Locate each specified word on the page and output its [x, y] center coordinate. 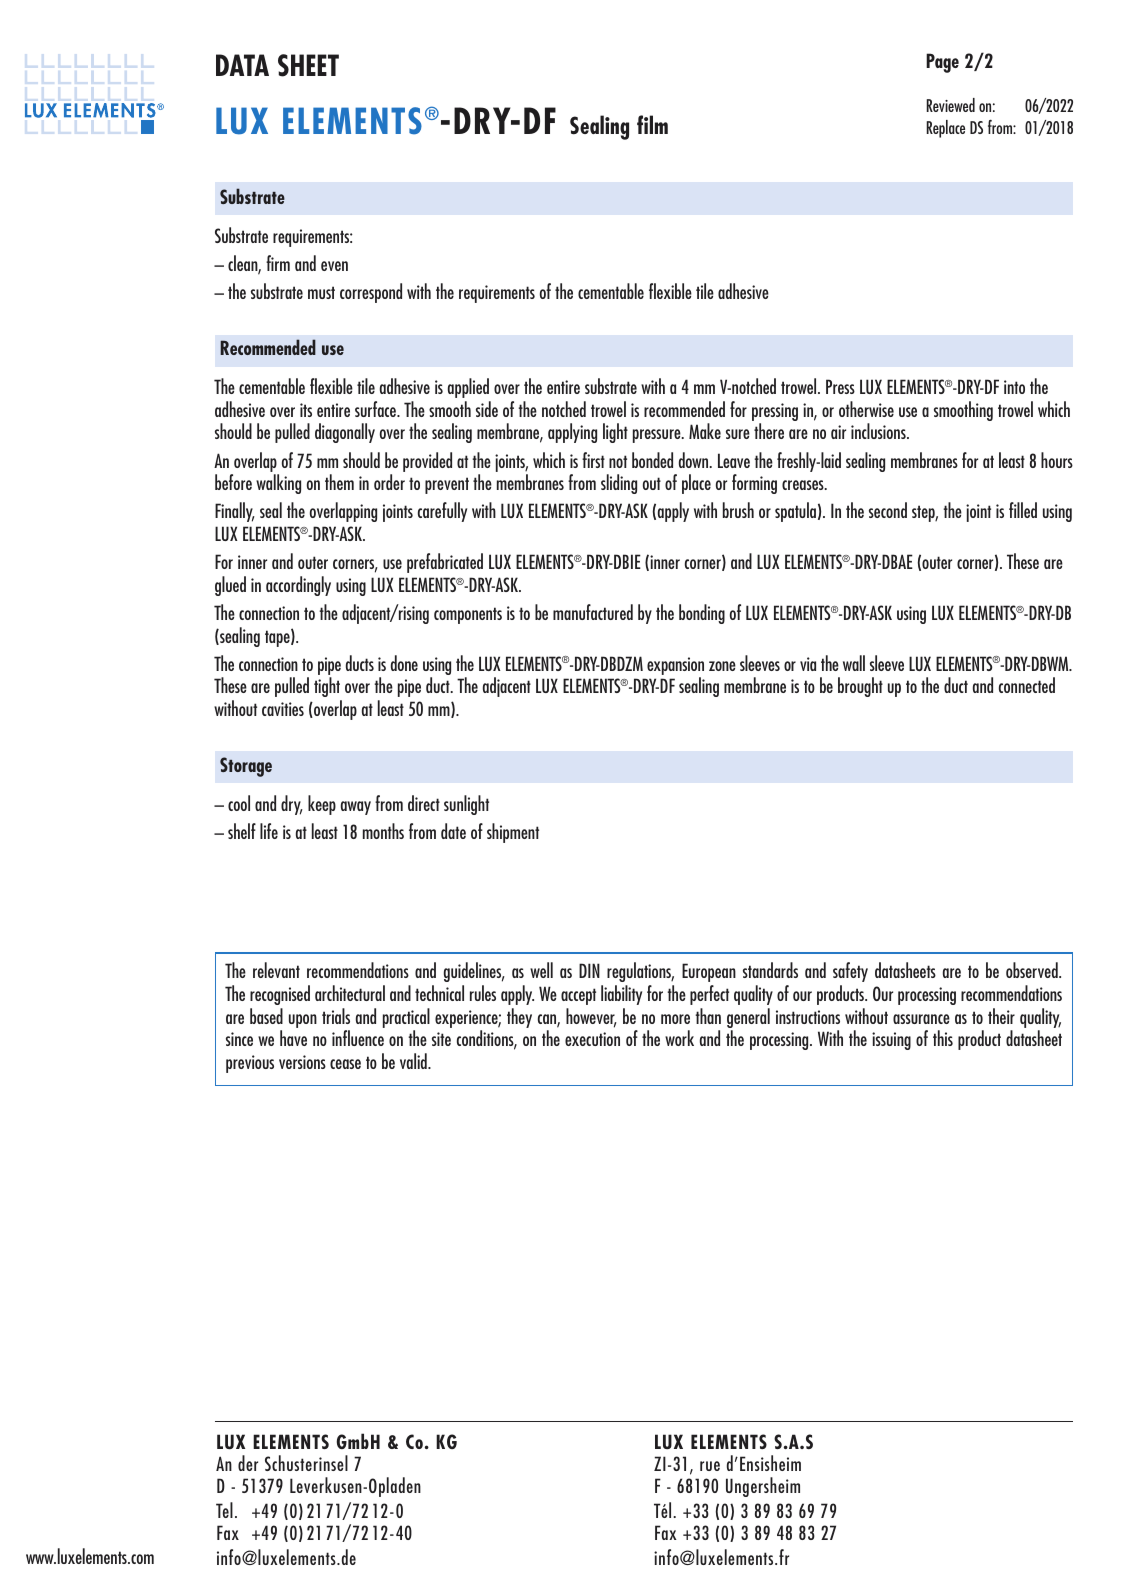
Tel [224, 1510]
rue [710, 1466]
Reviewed [950, 105]
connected [1027, 685]
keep [322, 805]
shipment [513, 833]
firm [278, 263]
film [652, 124]
